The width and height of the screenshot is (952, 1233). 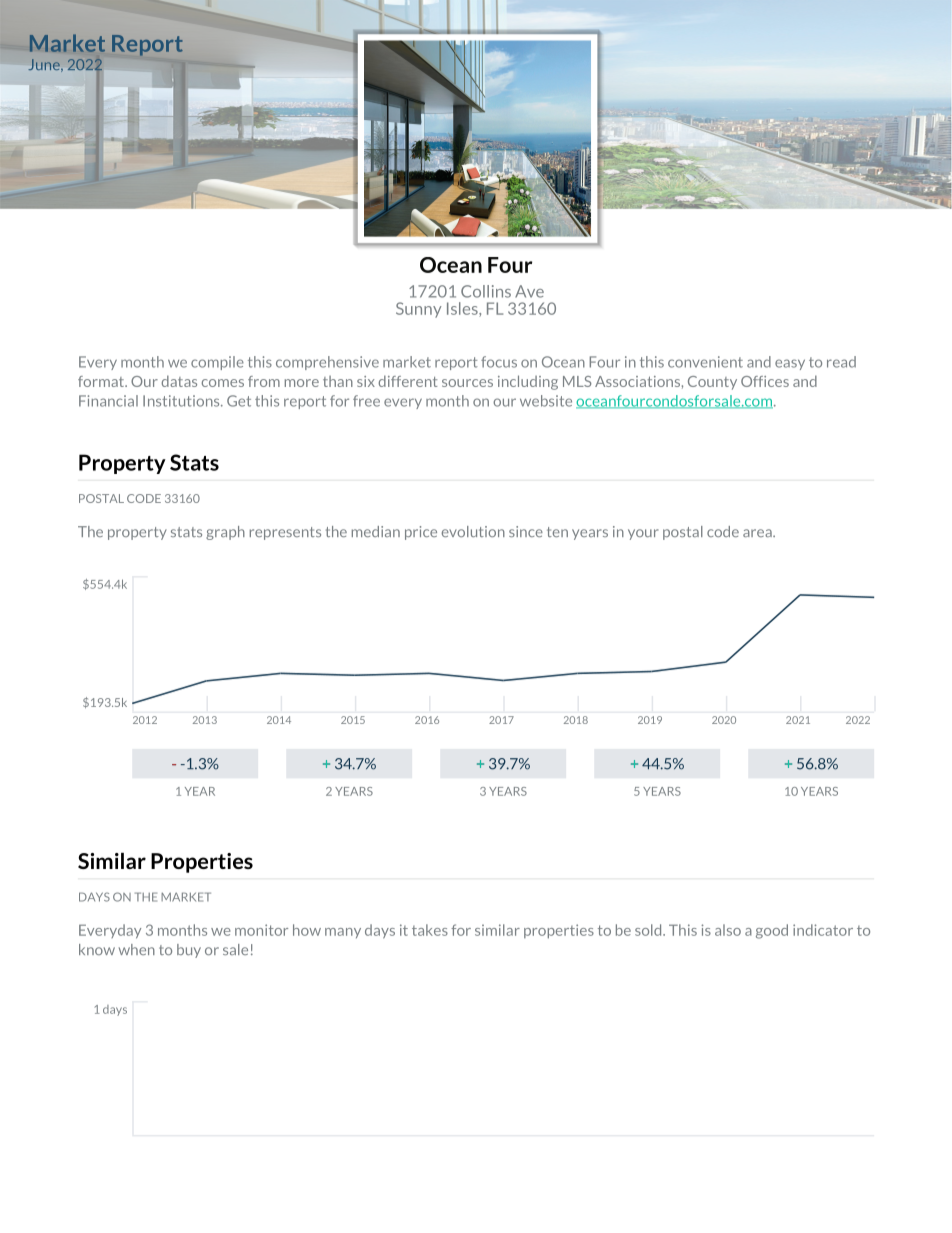 I want to click on price, so click(x=421, y=533).
